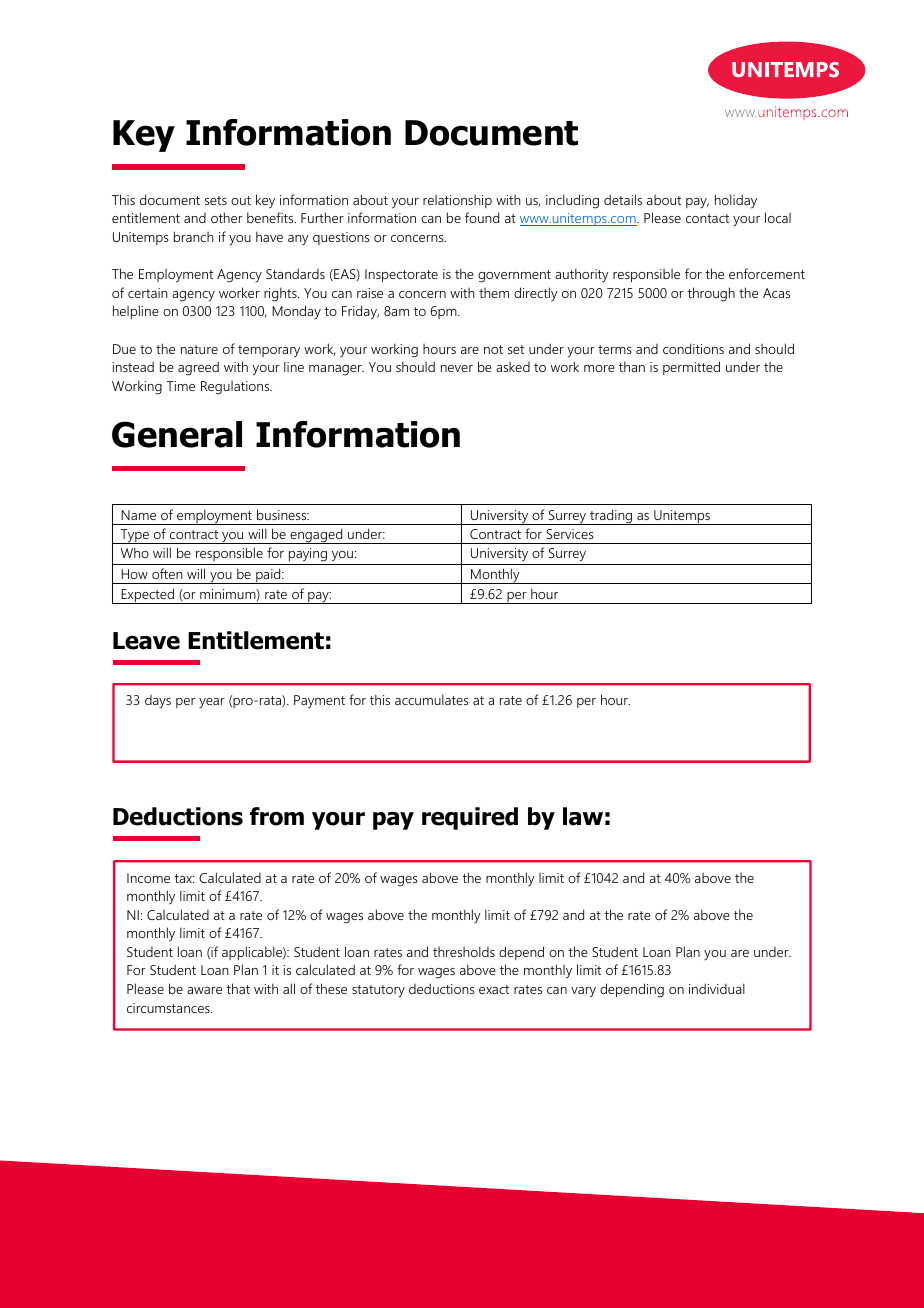 This screenshot has width=924, height=1308. Describe the element at coordinates (707, 218) in the screenshot. I see `contact` at that location.
